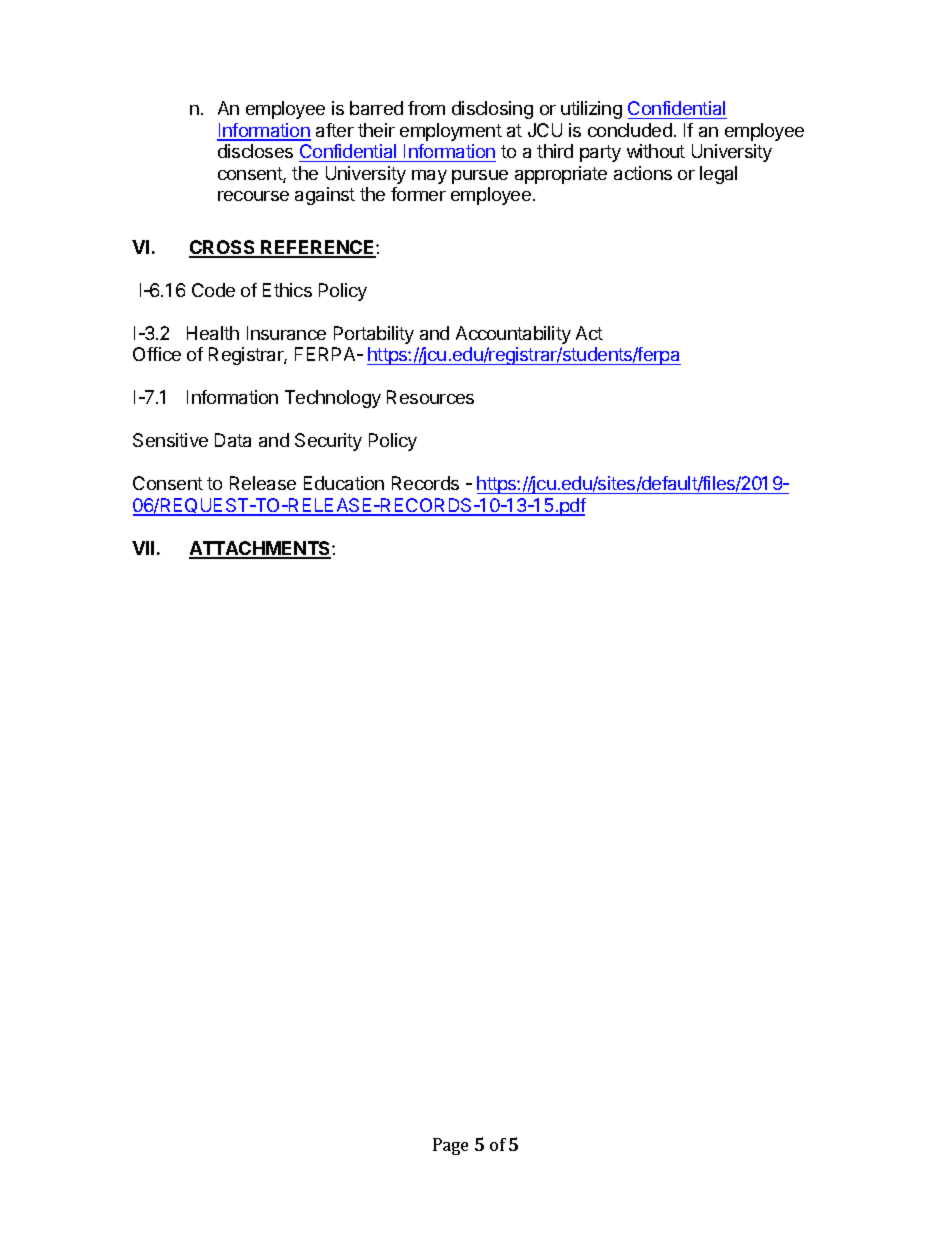 The image size is (952, 1233). What do you see at coordinates (255, 151) in the image?
I see `discloses` at bounding box center [255, 151].
